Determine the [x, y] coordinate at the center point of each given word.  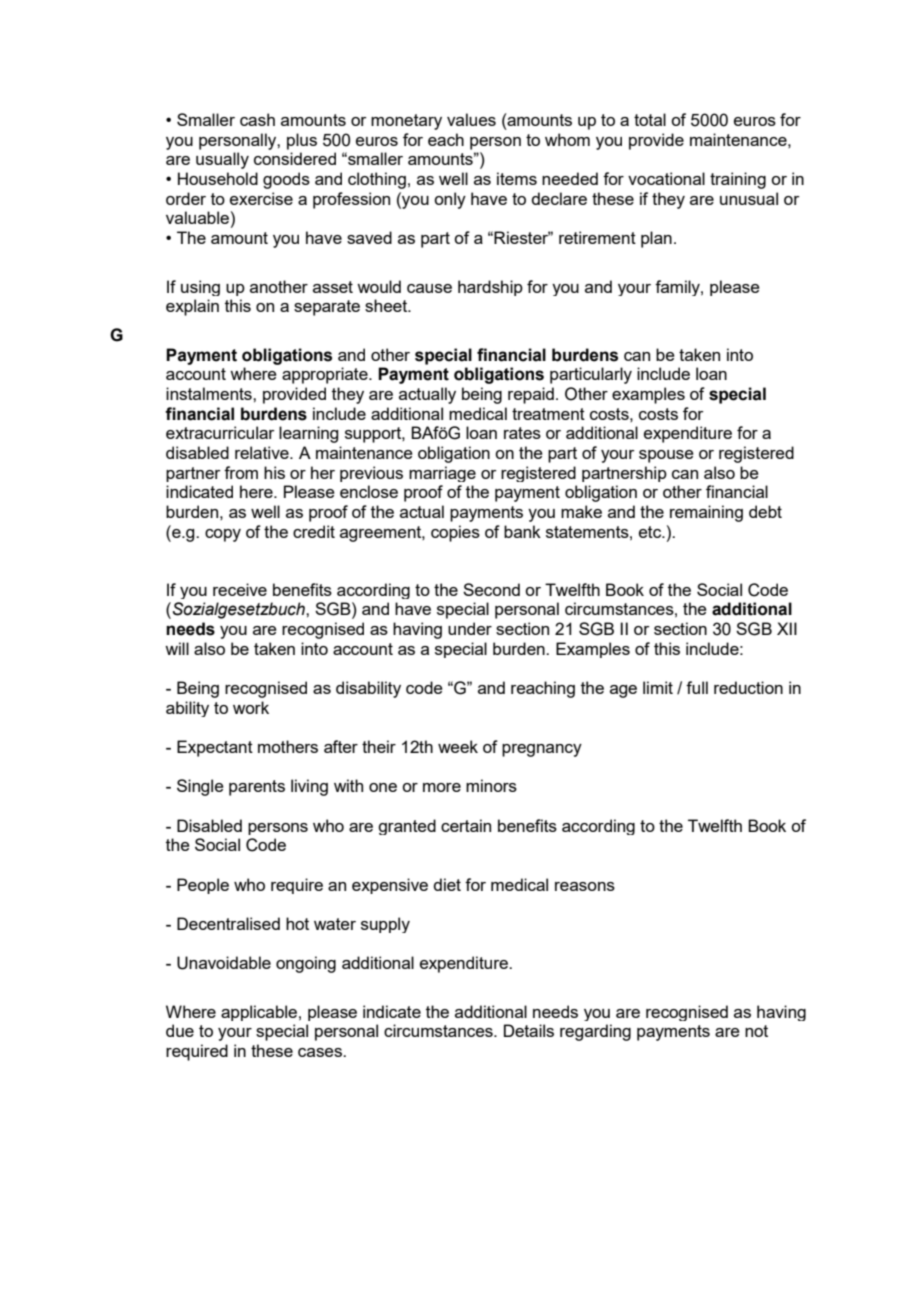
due [180, 1030]
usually [222, 160]
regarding [595, 1032]
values [471, 119]
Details [529, 1030]
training [738, 180]
